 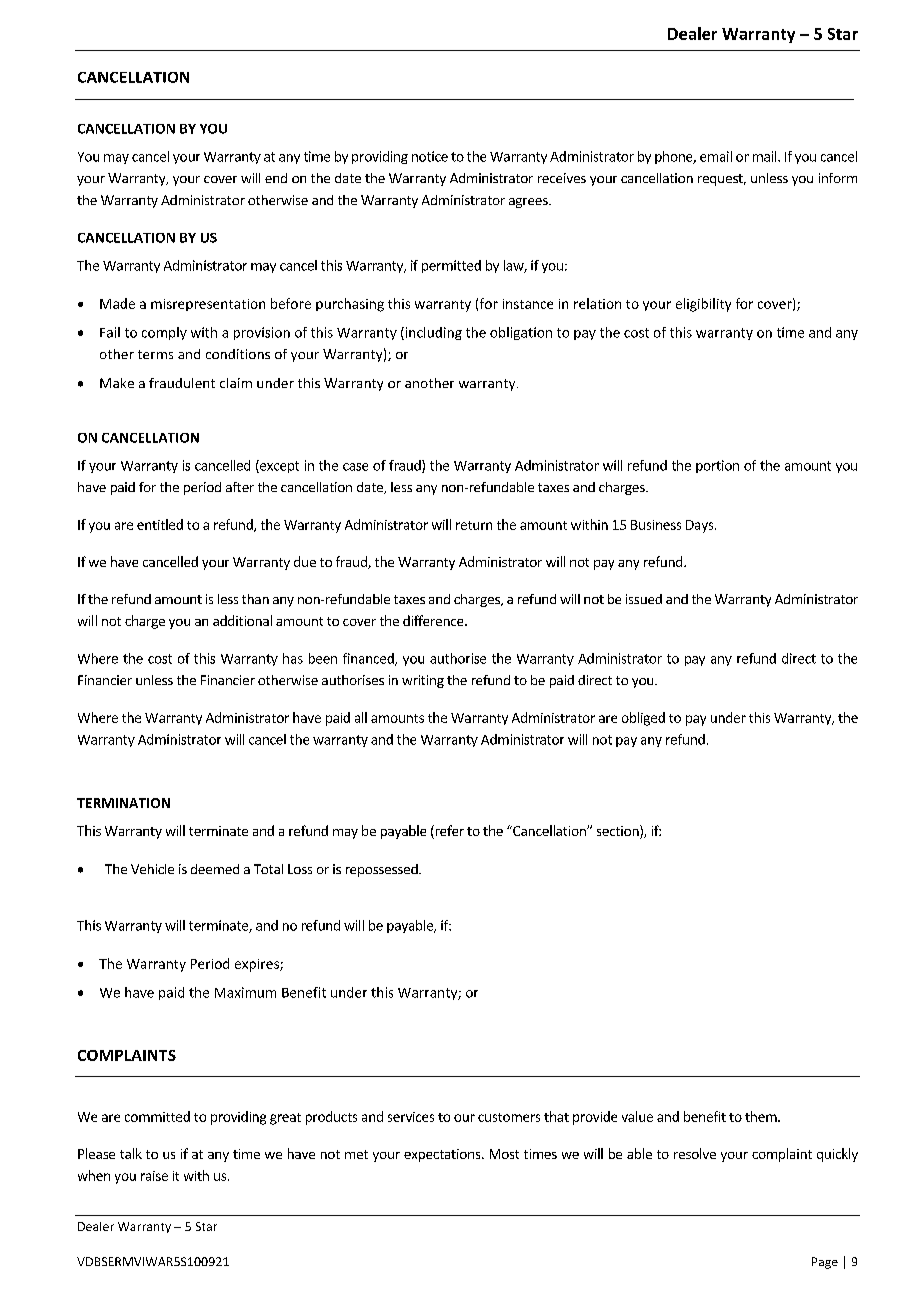 I want to click on after, so click(x=240, y=487).
